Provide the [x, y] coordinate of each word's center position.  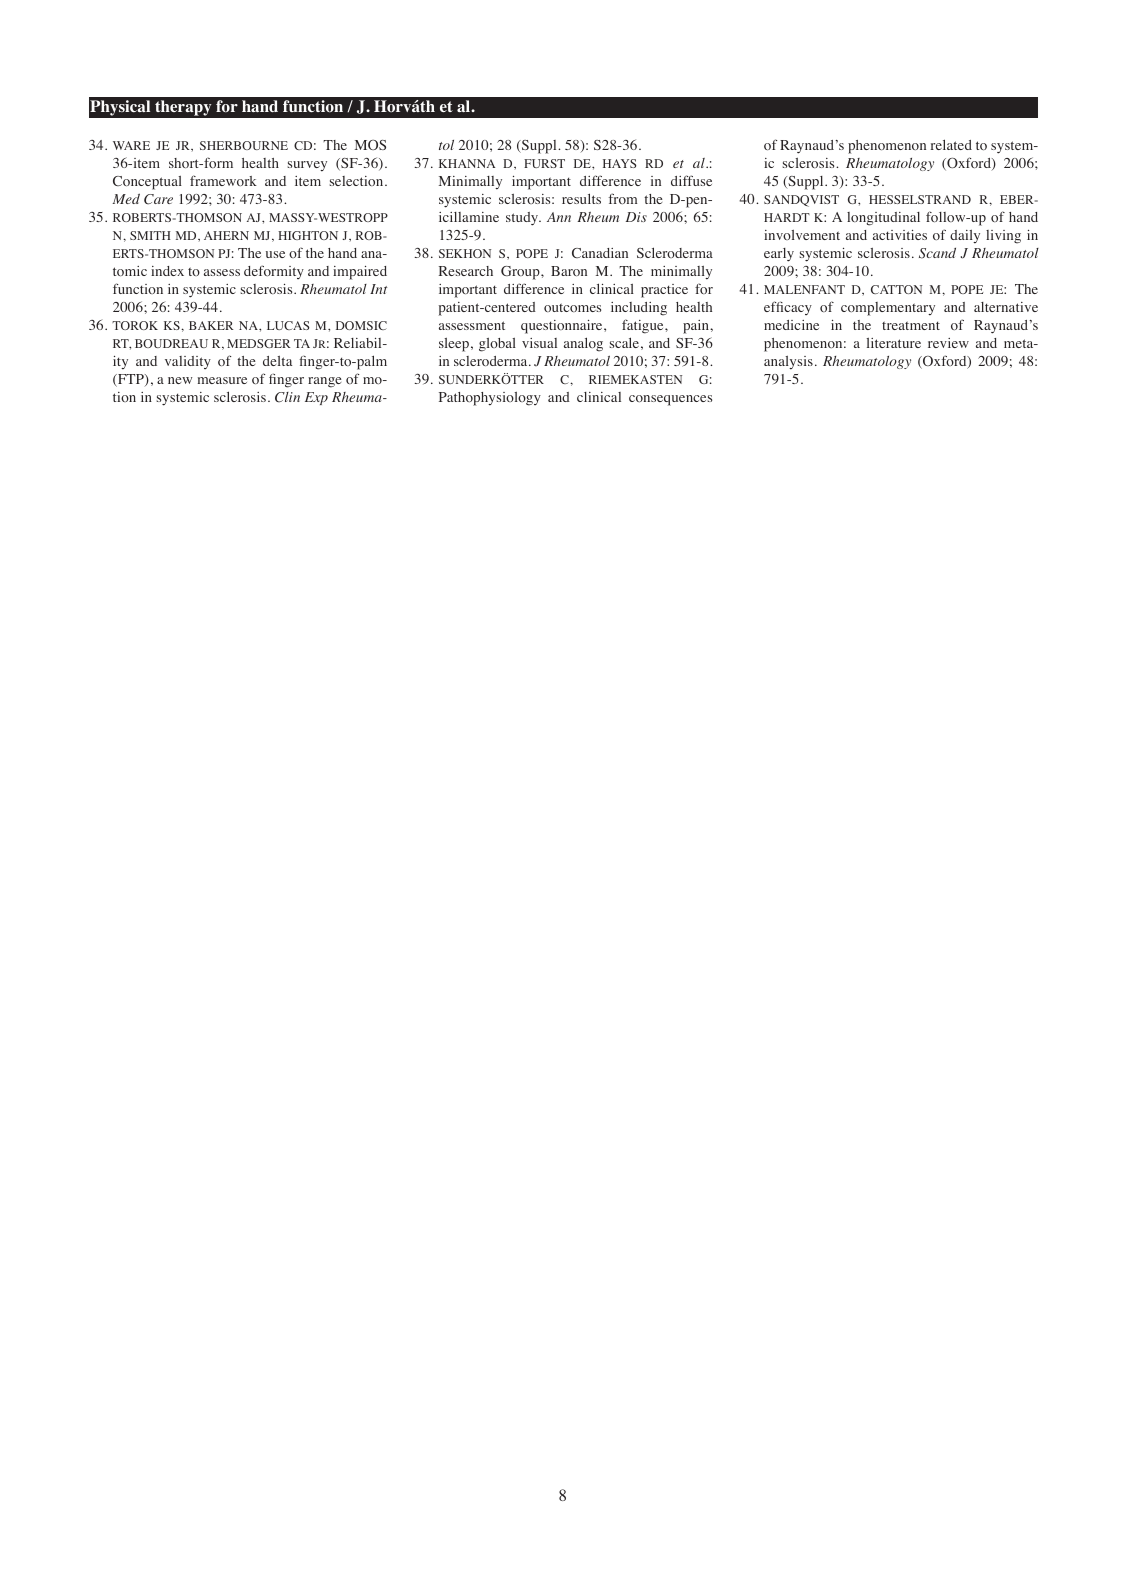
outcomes [572, 307]
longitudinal [883, 219]
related [951, 144]
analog [583, 344]
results [581, 198]
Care [158, 199]
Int [378, 289]
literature [894, 343]
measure [222, 380]
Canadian [600, 253]
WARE [131, 145]
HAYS [619, 163]
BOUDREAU [171, 343]
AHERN [226, 235]
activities [900, 235]
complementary [888, 309]
